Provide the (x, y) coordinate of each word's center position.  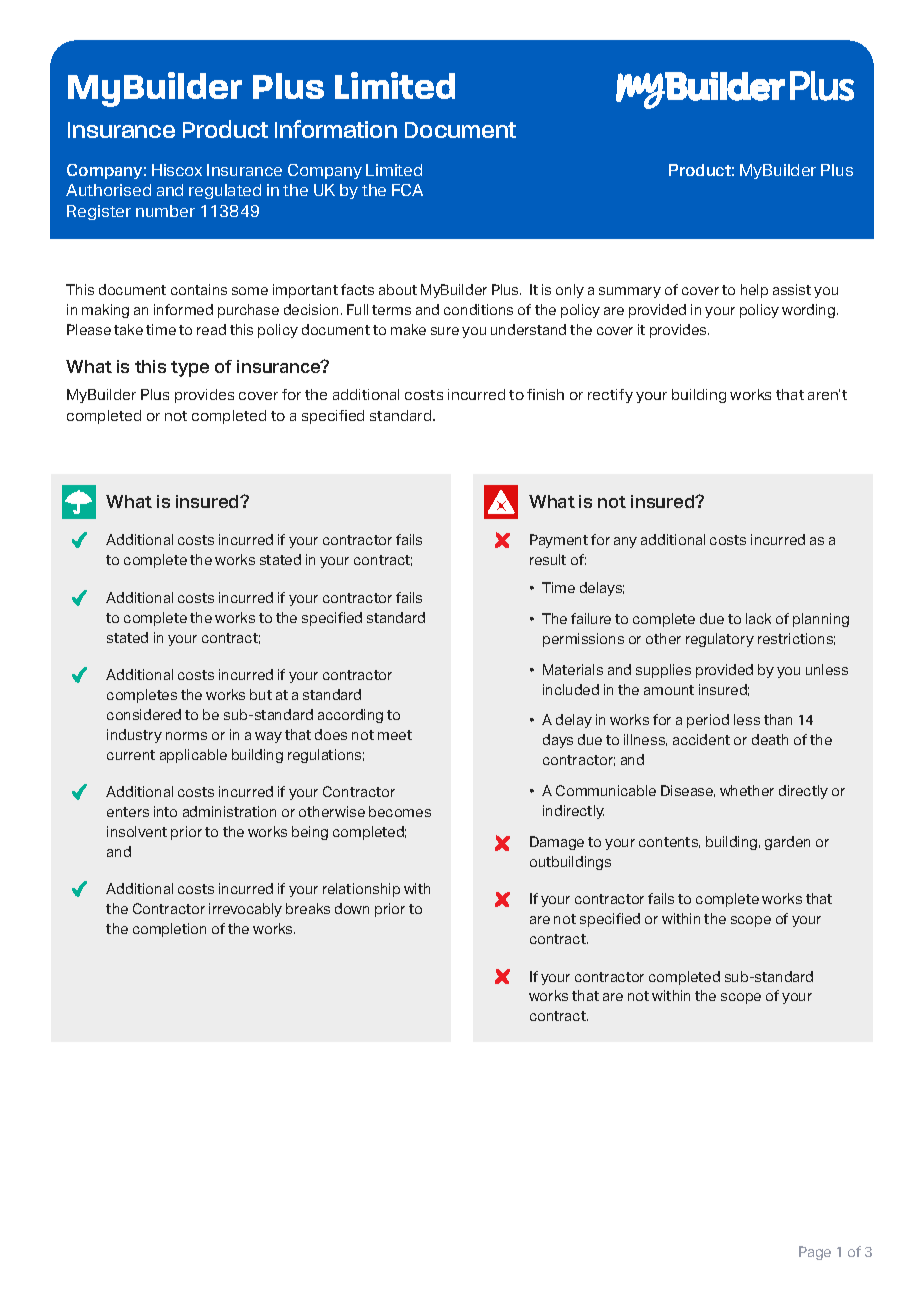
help (754, 291)
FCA (407, 190)
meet (395, 735)
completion (169, 930)
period (708, 721)
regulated (225, 191)
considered (144, 714)
